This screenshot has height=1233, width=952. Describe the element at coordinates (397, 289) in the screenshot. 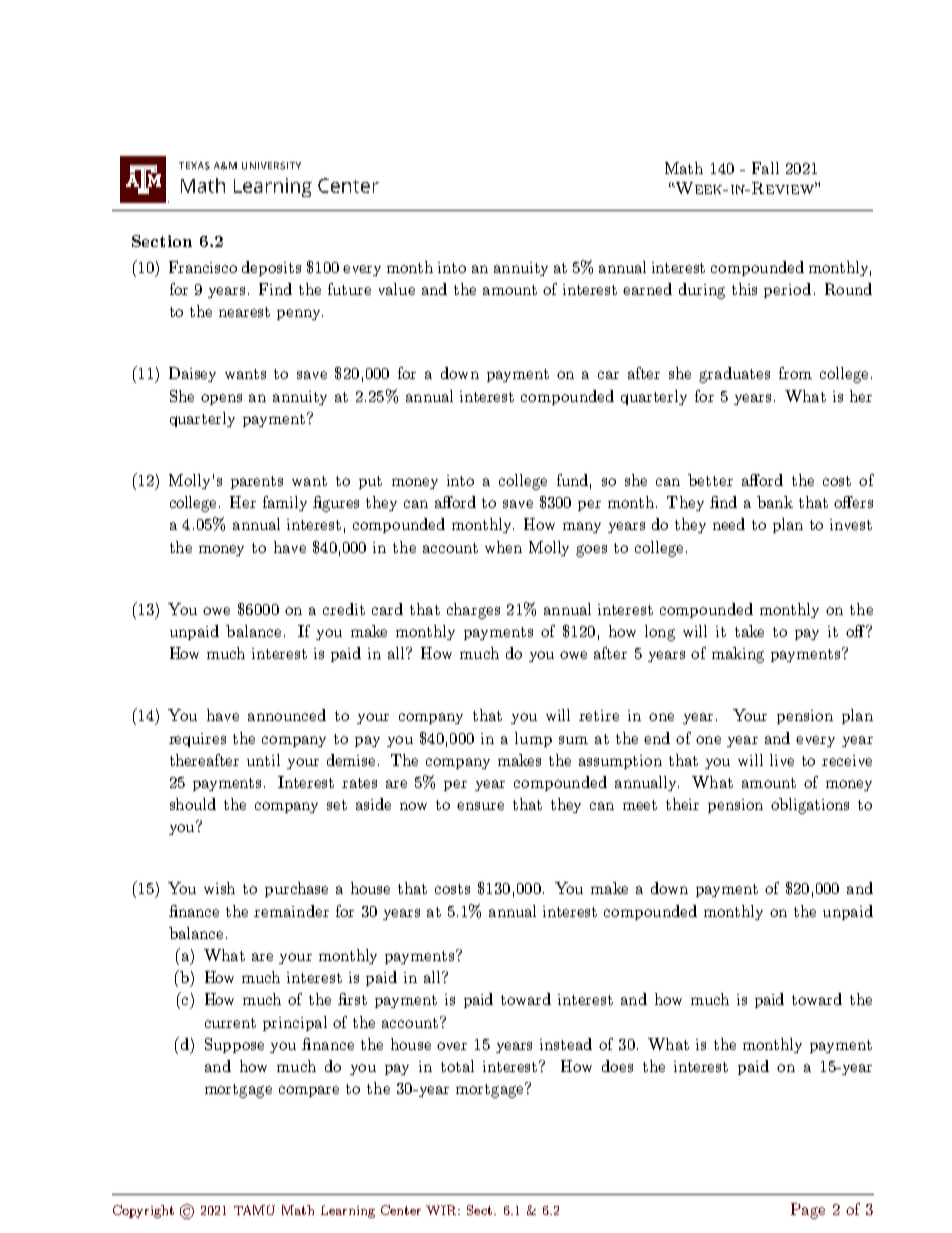

I see `value` at that location.
